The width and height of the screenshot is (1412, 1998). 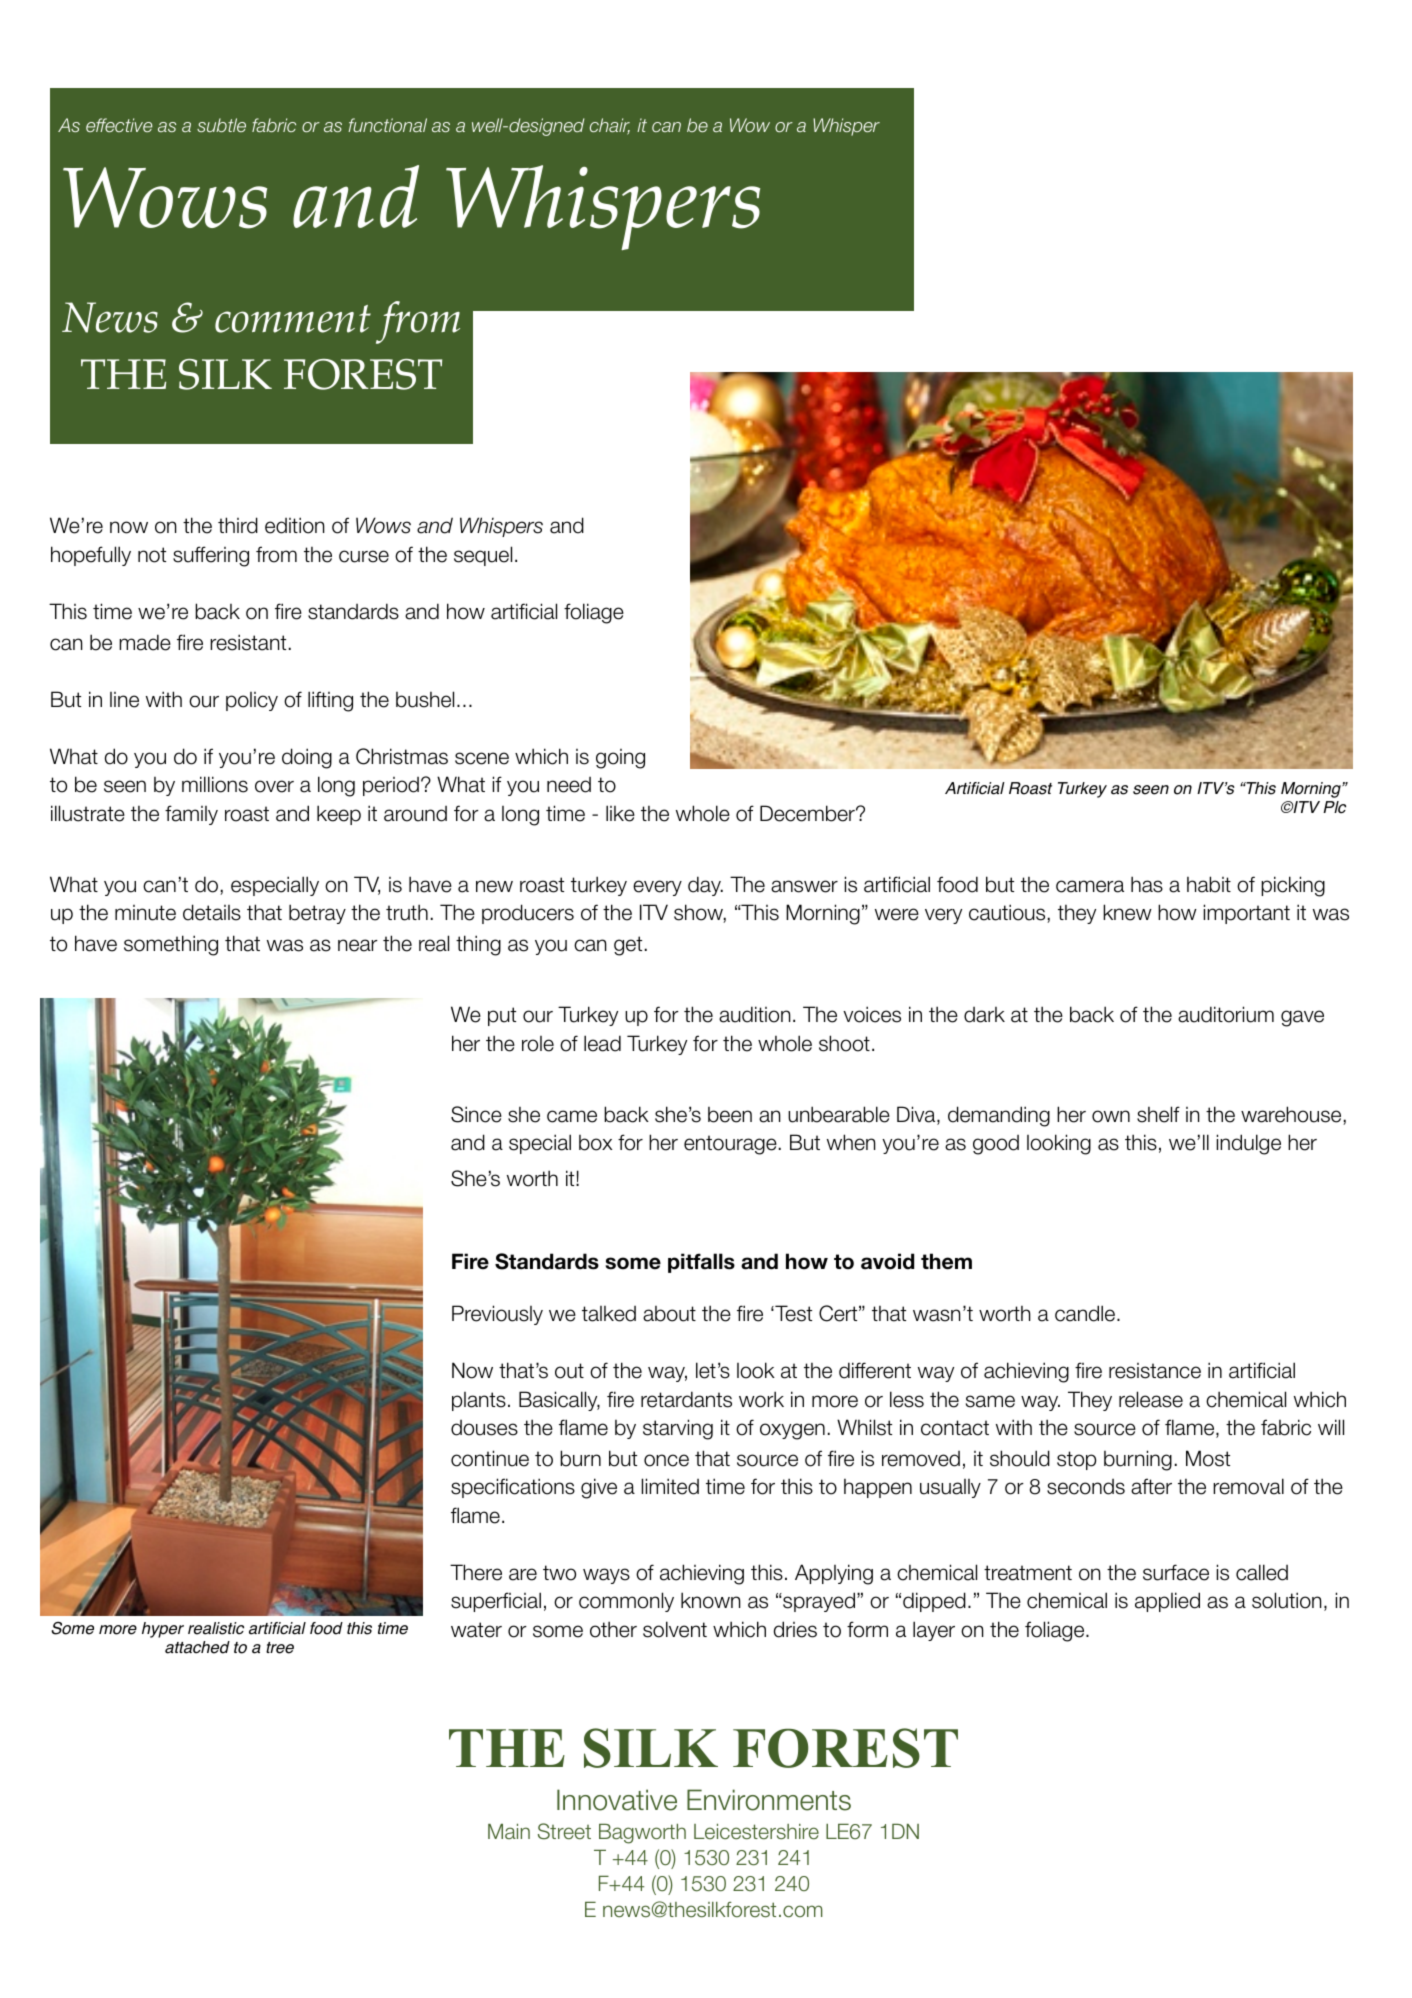 I want to click on audition, so click(x=755, y=1014).
